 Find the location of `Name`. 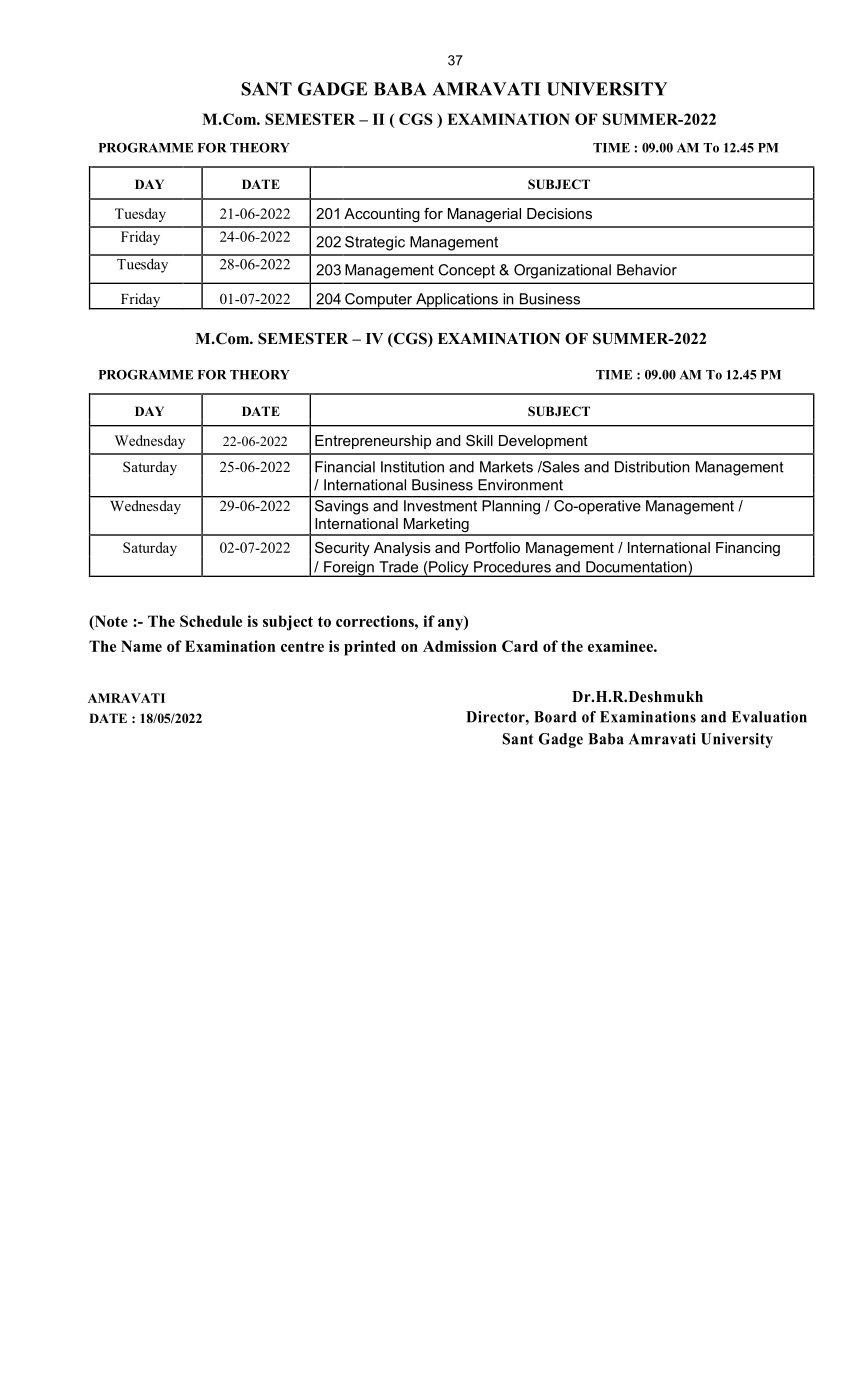

Name is located at coordinates (141, 646).
